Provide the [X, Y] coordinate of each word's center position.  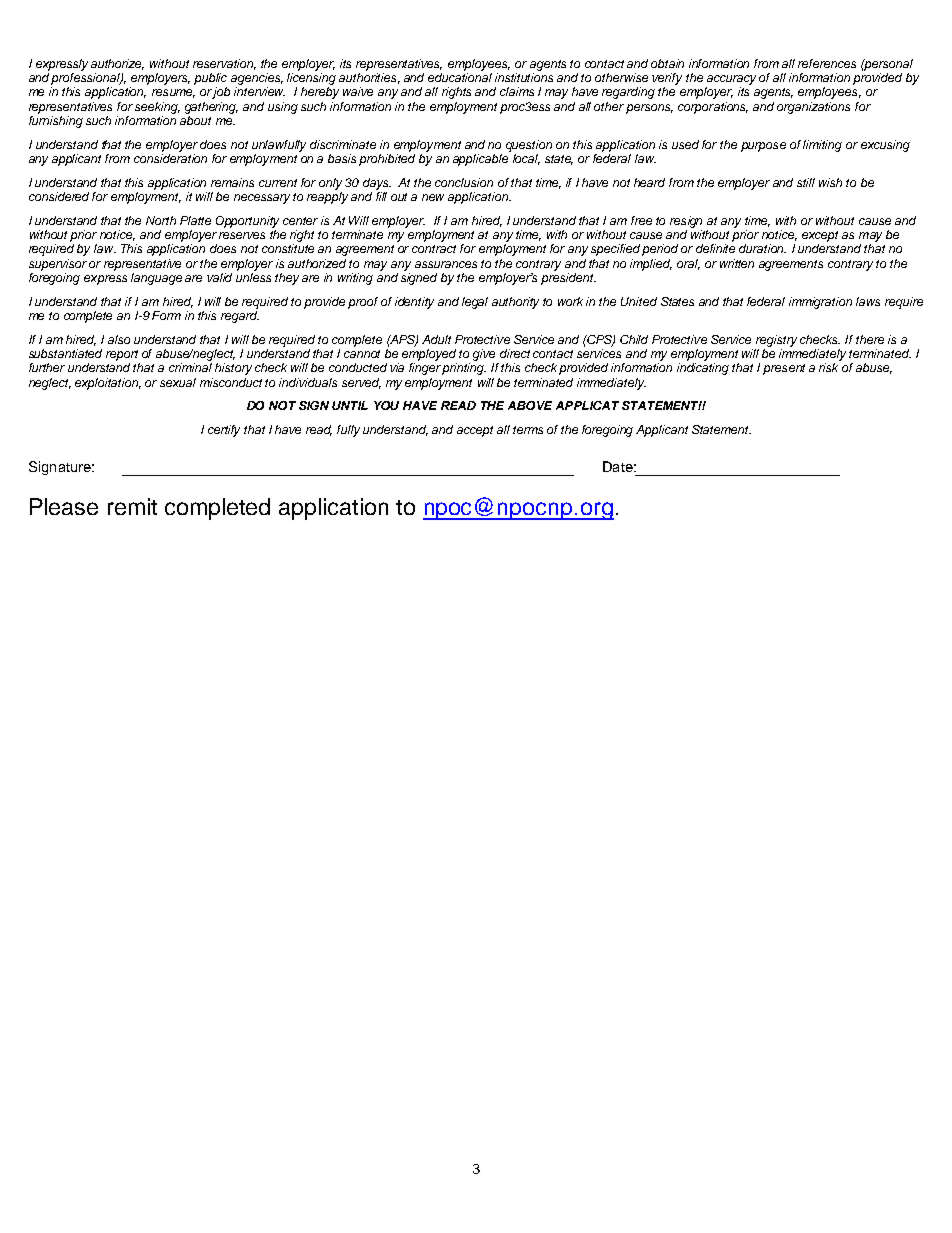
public [210, 79]
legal [475, 303]
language [156, 279]
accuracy [731, 80]
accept [475, 431]
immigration [820, 303]
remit [132, 506]
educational [460, 77]
